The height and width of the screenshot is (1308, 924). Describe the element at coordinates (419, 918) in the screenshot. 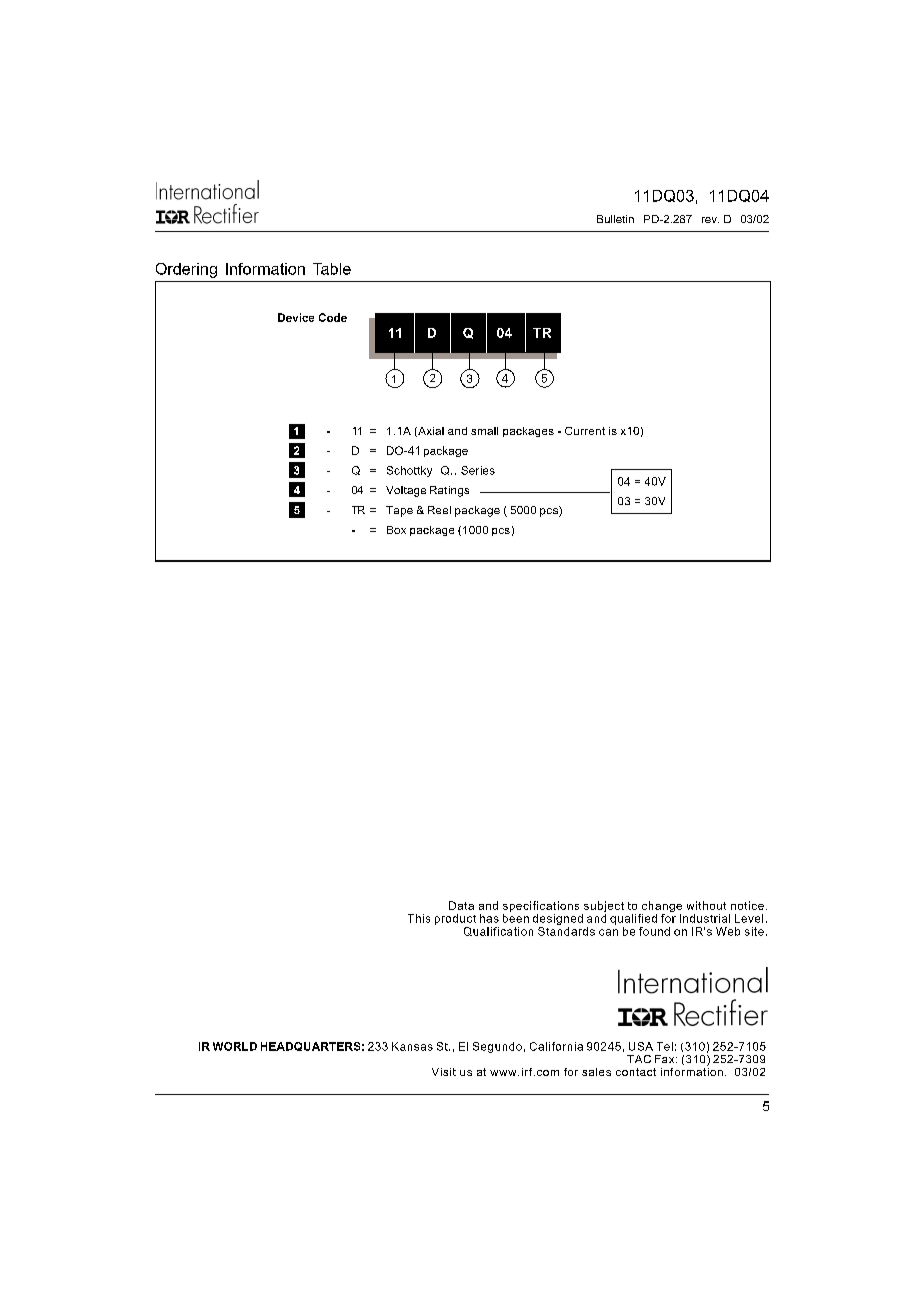

I see `This` at that location.
